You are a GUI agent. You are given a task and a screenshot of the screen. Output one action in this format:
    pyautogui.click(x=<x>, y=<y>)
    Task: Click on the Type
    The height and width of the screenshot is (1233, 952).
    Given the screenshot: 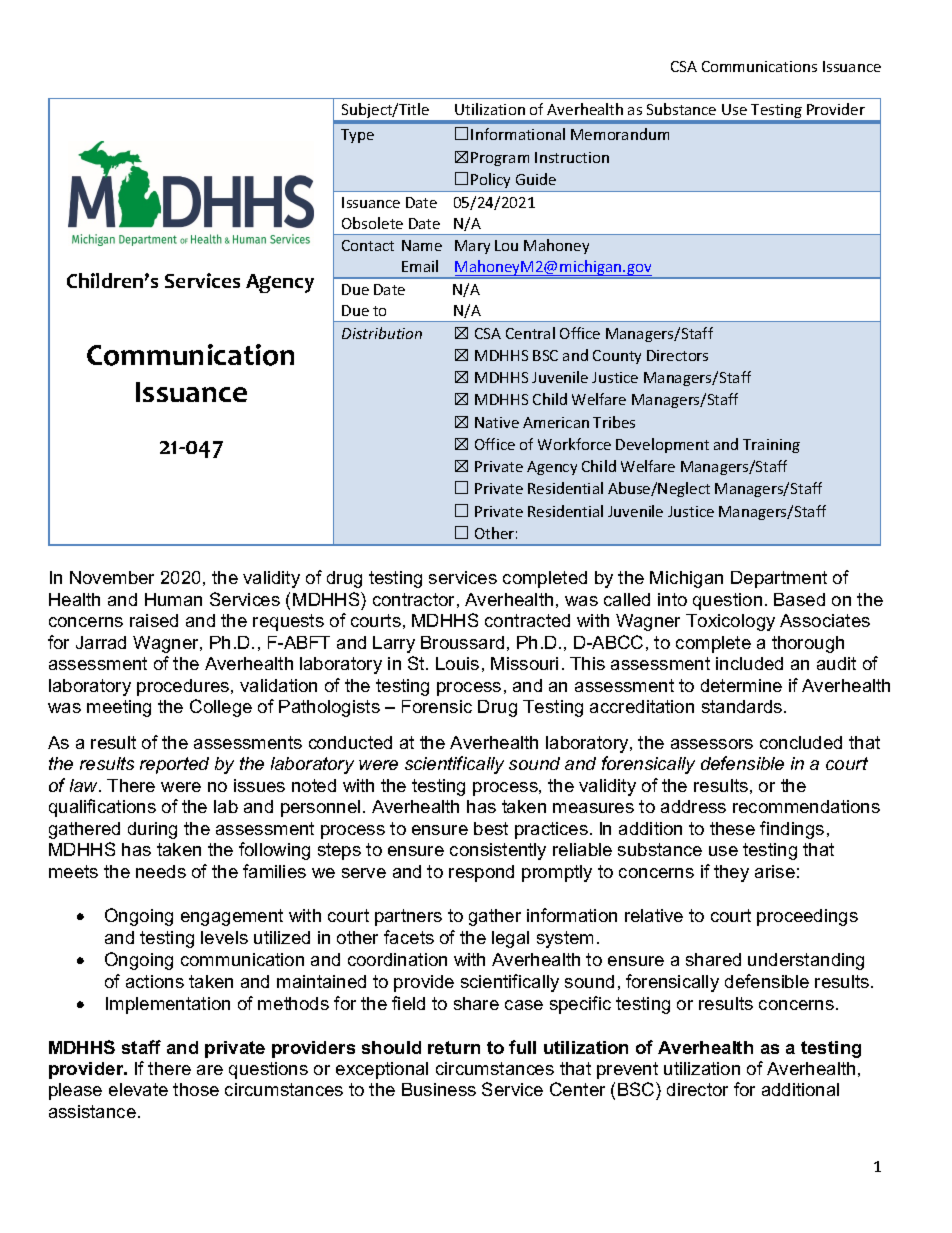 What is the action you would take?
    pyautogui.click(x=357, y=136)
